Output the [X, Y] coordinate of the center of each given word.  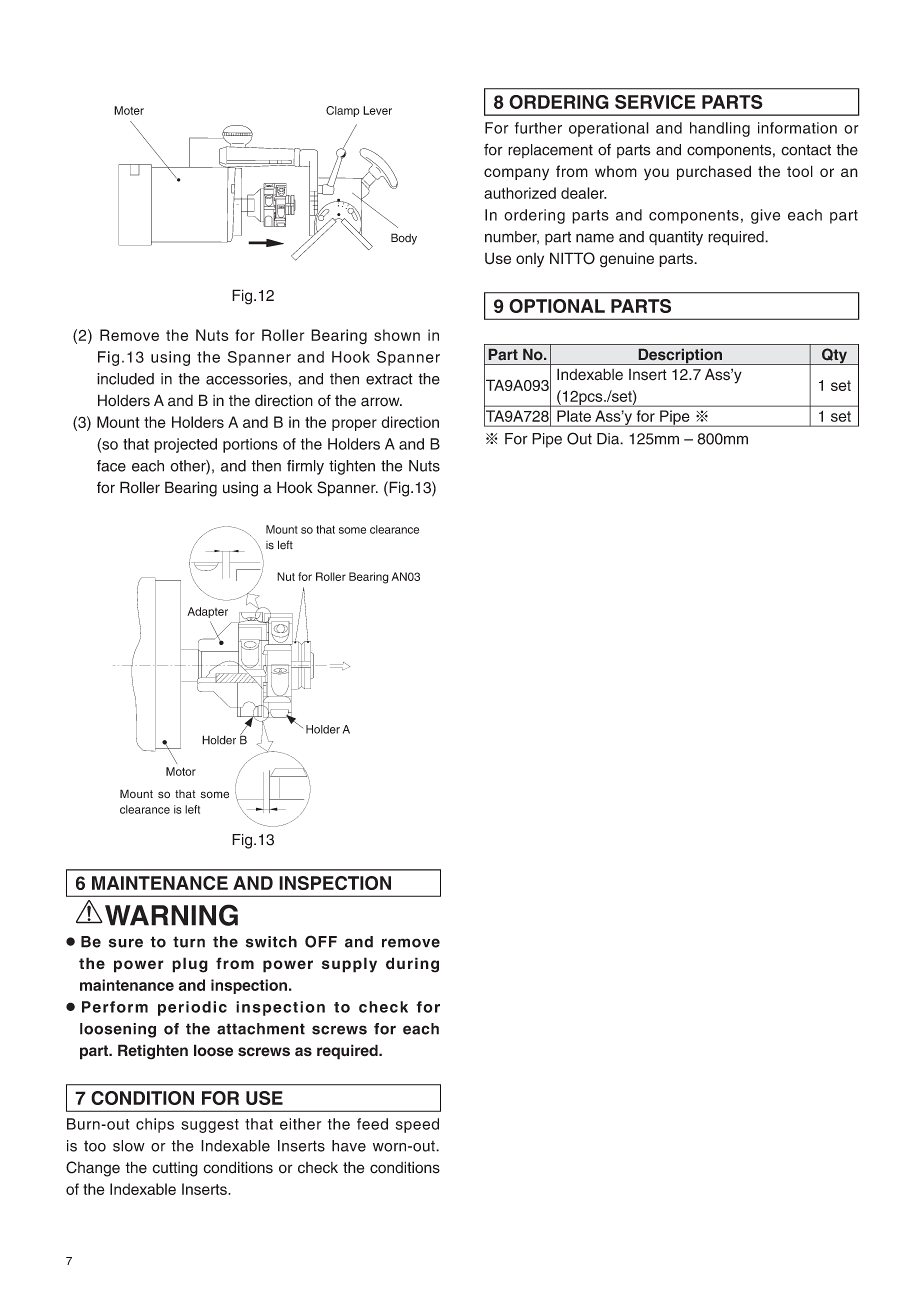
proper [354, 425]
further [538, 128]
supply [349, 965]
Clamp [343, 111]
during [412, 965]
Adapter [207, 612]
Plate [574, 416]
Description [680, 356]
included [125, 379]
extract [389, 379]
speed [417, 1125]
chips [155, 1125]
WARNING [171, 915]
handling [720, 129]
